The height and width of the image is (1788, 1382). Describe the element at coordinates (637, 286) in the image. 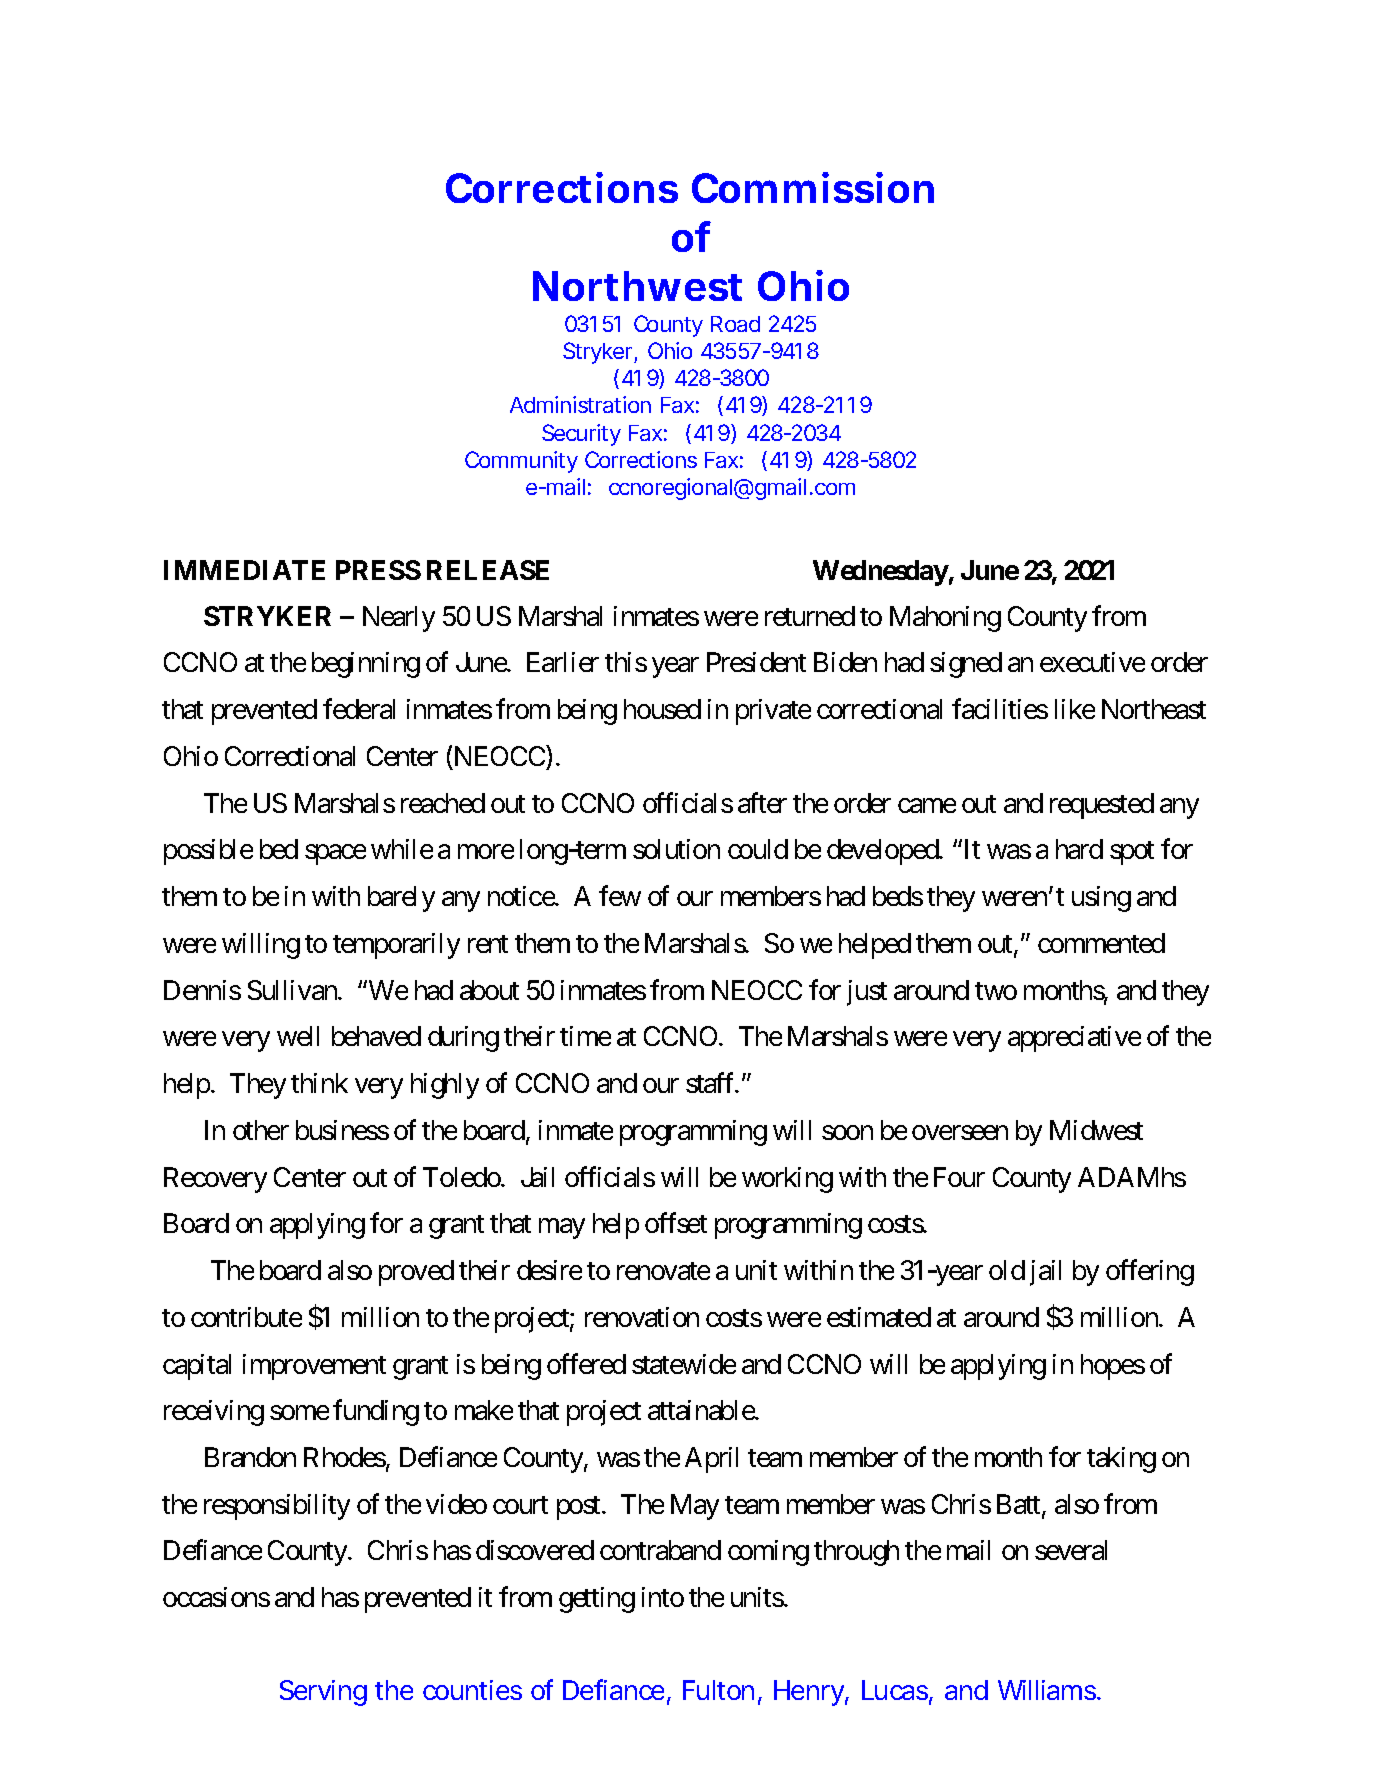

I see `Northwest` at that location.
